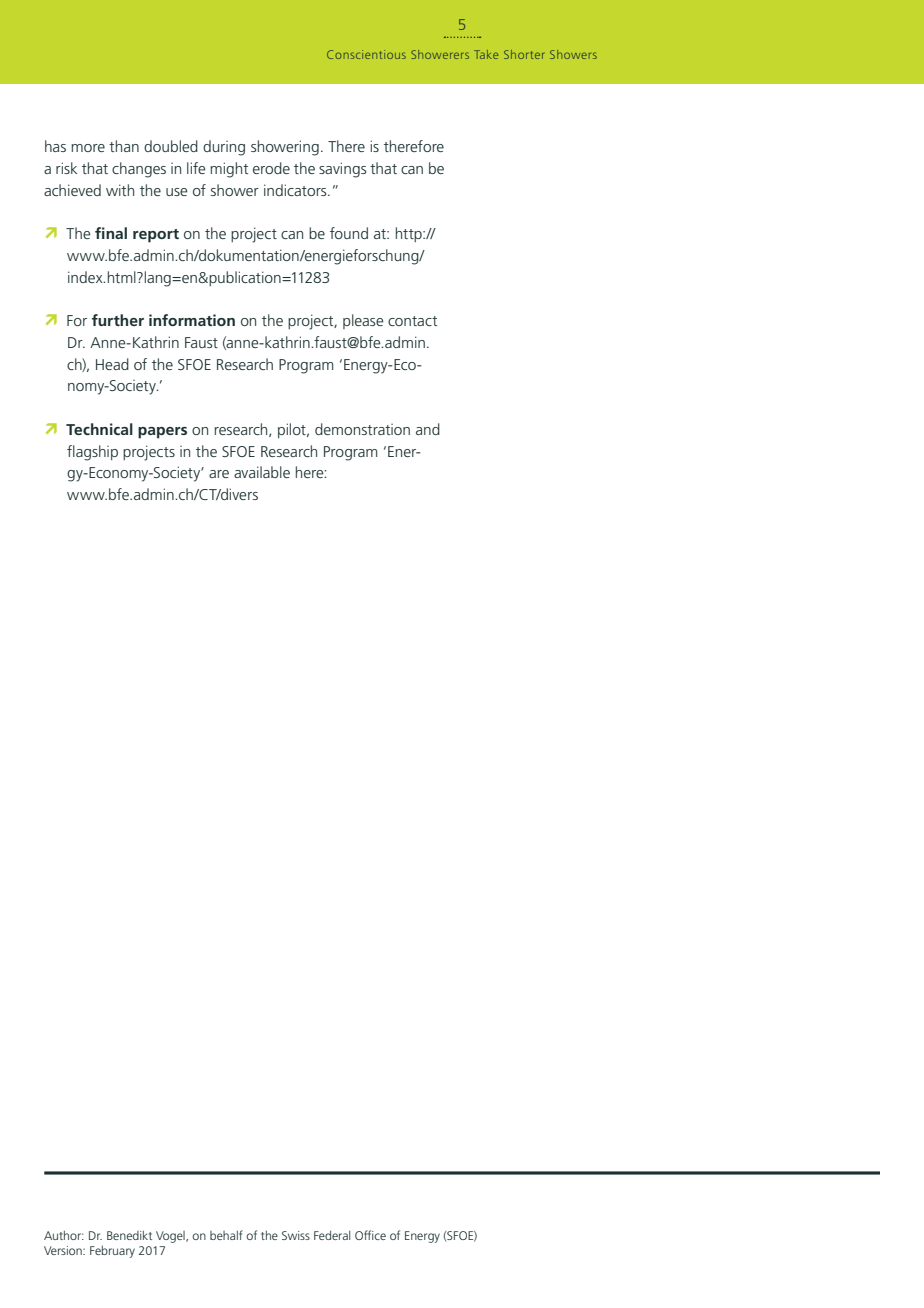 The image size is (924, 1308). Describe the element at coordinates (370, 1235) in the screenshot. I see `Office` at that location.
